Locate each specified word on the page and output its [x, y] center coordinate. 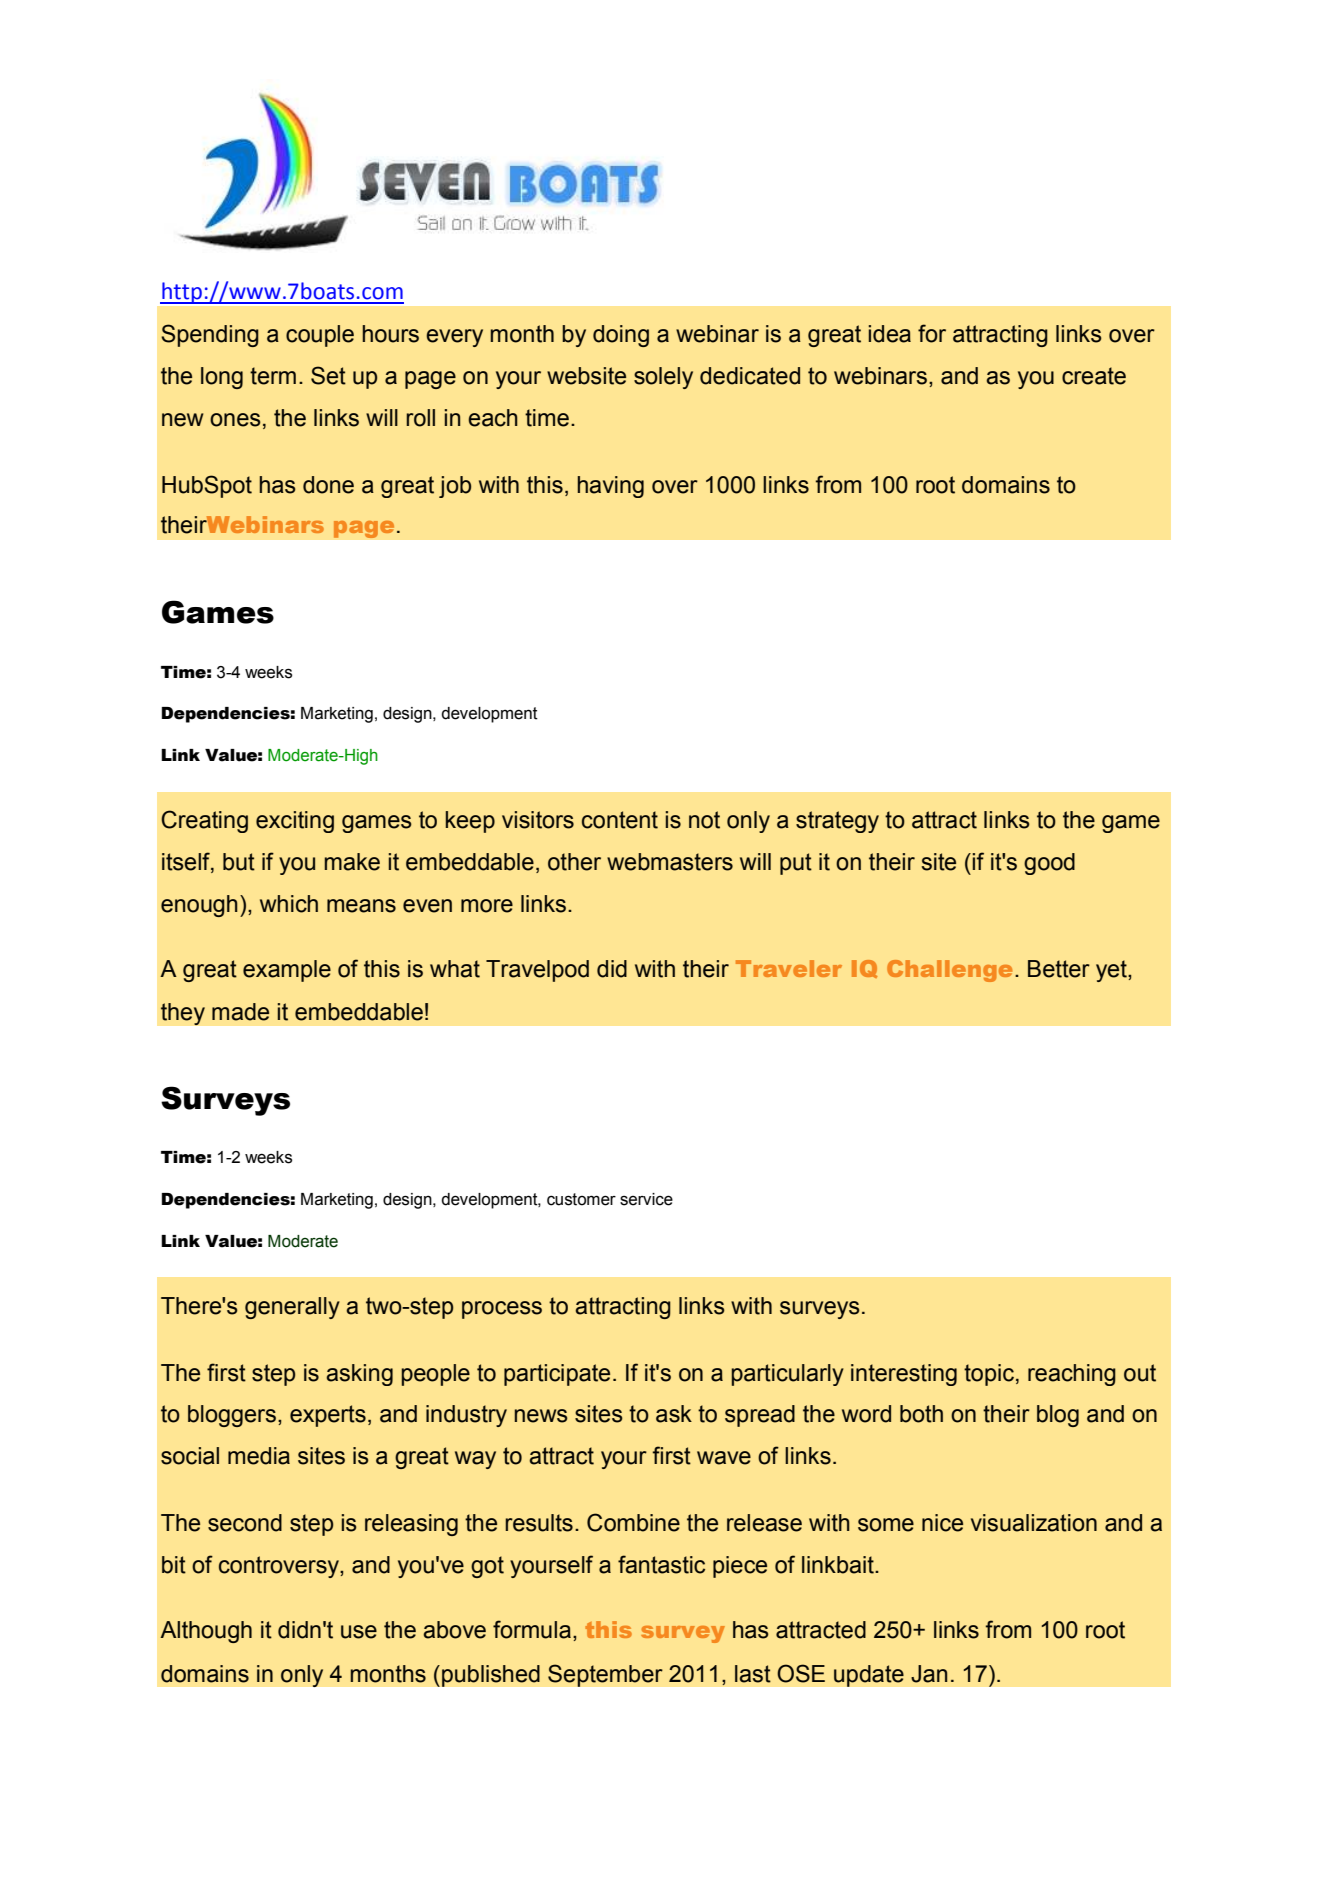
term [273, 376]
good [1049, 864]
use [359, 1632]
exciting [295, 822]
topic [990, 1375]
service [646, 1199]
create [1094, 376]
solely [663, 378]
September [605, 1675]
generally [292, 1308]
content [620, 820]
